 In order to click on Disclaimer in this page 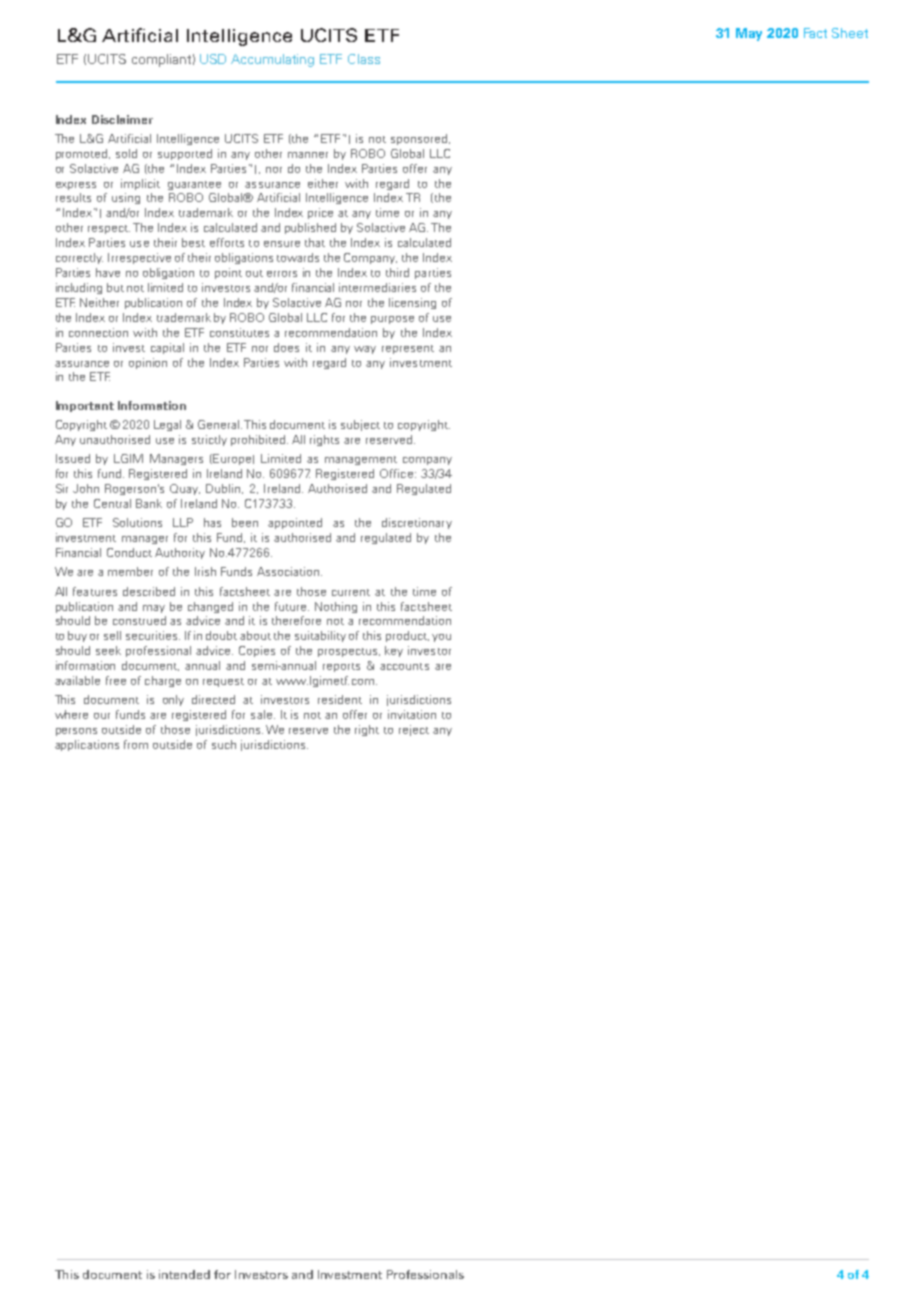, I will do `click(122, 119)`.
